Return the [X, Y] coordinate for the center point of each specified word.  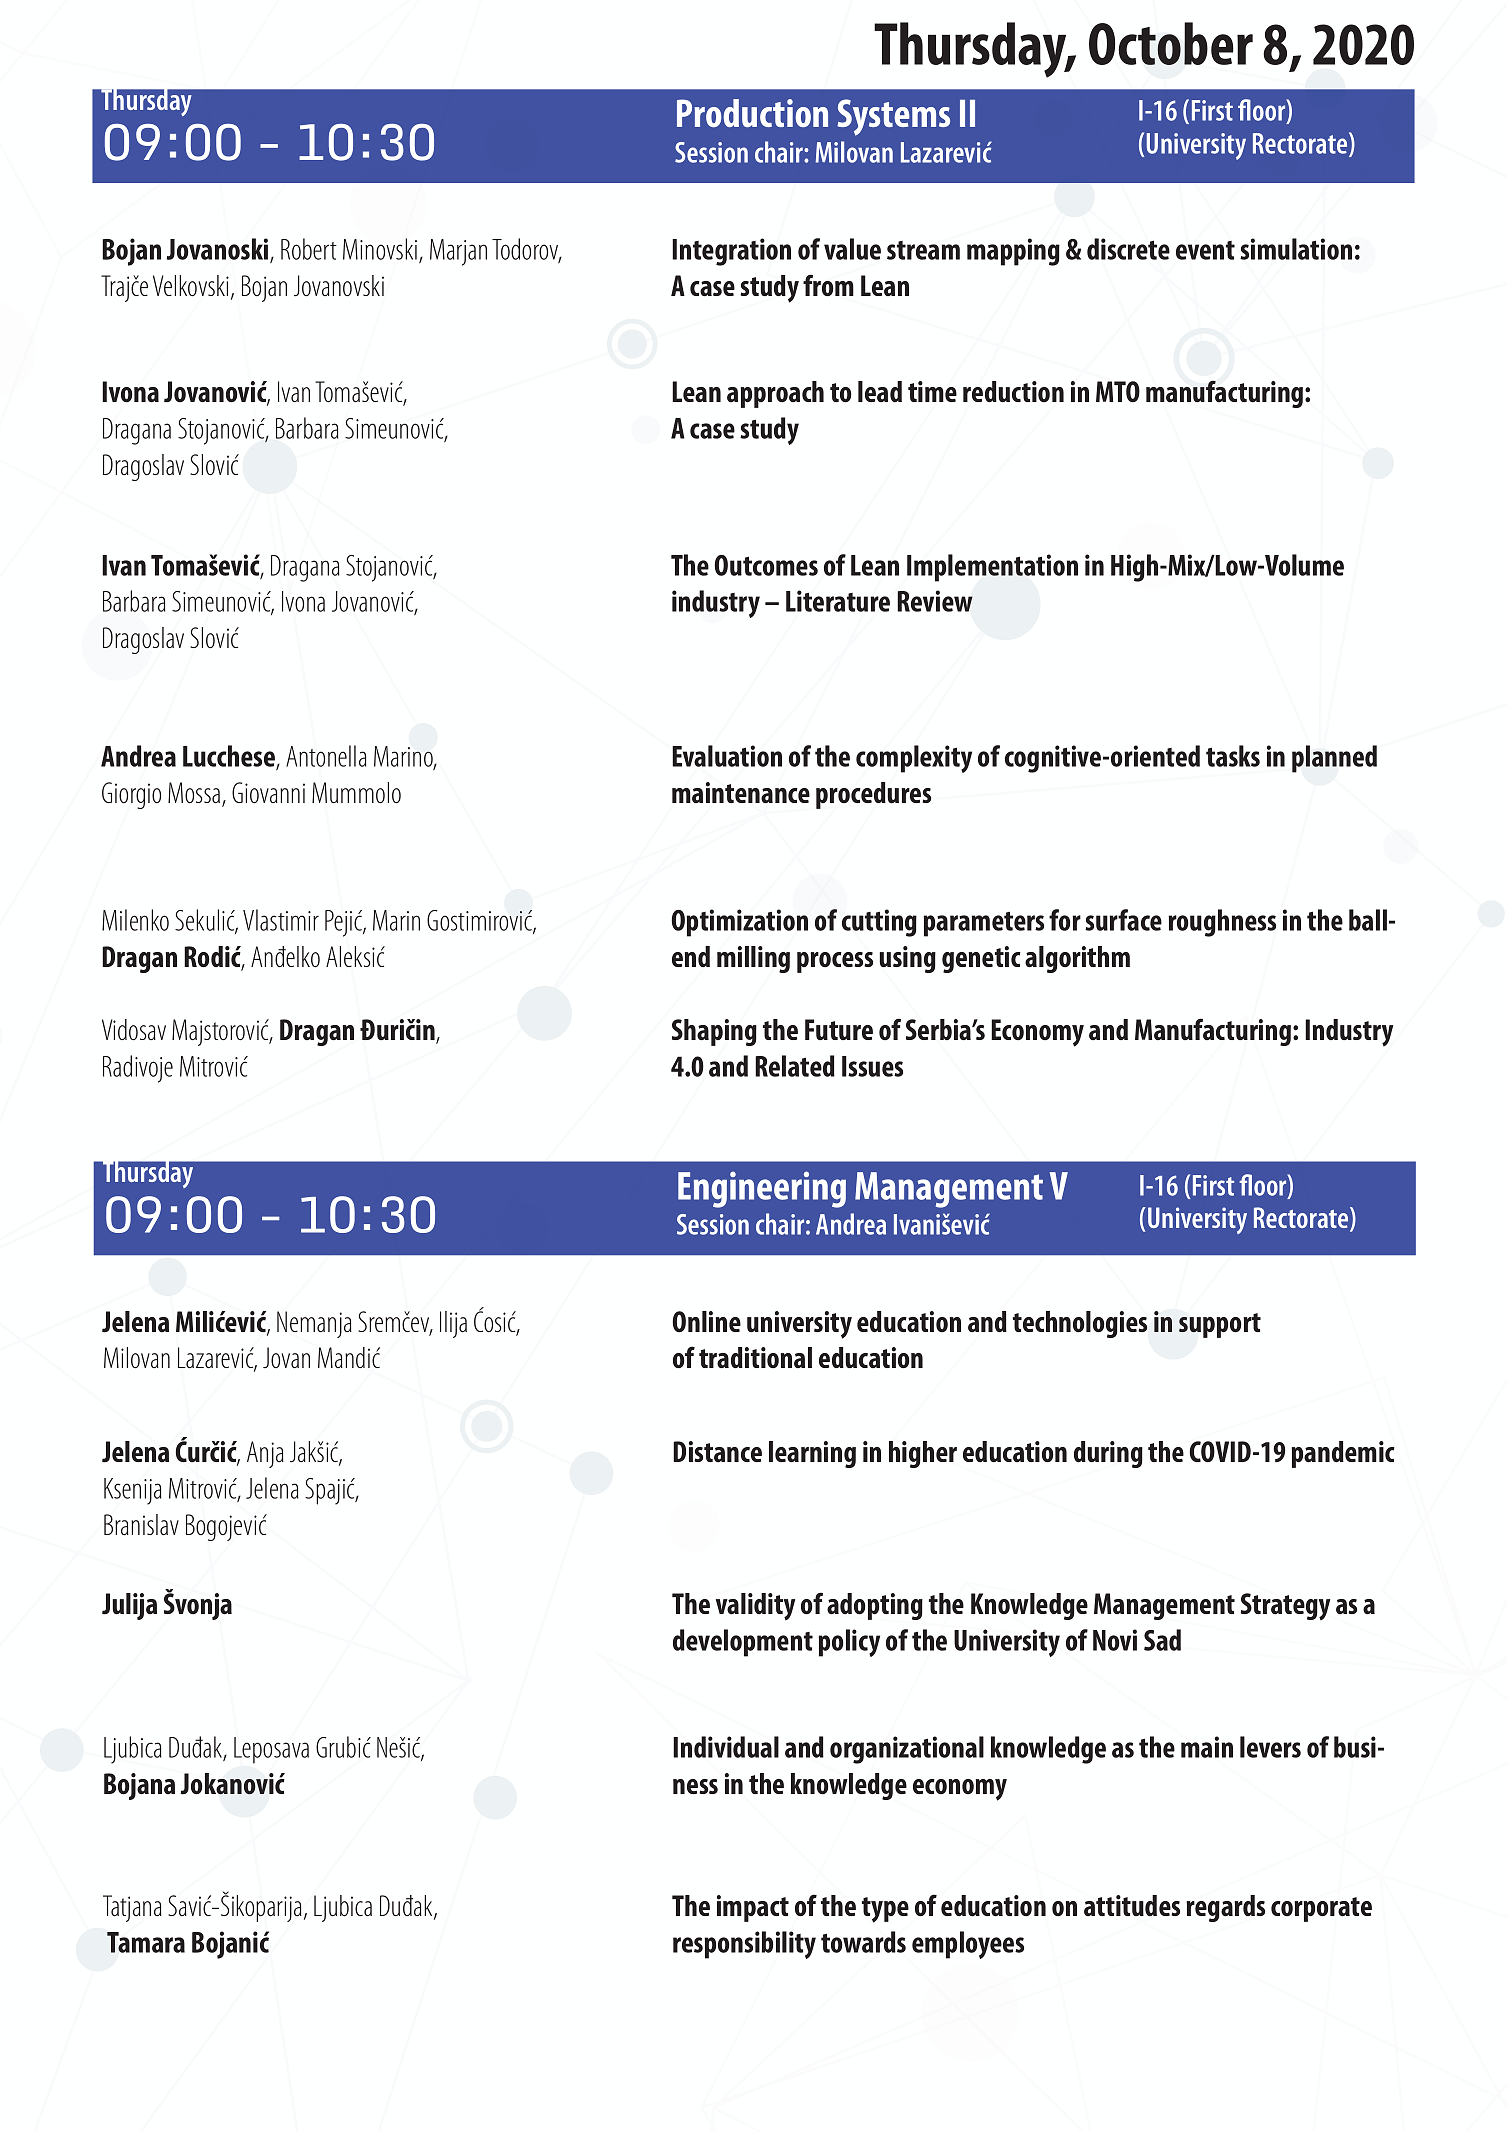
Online [706, 1321]
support [1220, 1325]
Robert [309, 249]
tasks [1233, 756]
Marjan [458, 252]
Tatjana [132, 1908]
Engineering [762, 1189]
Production [752, 113]
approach [775, 394]
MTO [1118, 391]
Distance [717, 1451]
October [1171, 43]
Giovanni [268, 792]
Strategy [1285, 1607]
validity [755, 1607]
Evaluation [727, 756]
